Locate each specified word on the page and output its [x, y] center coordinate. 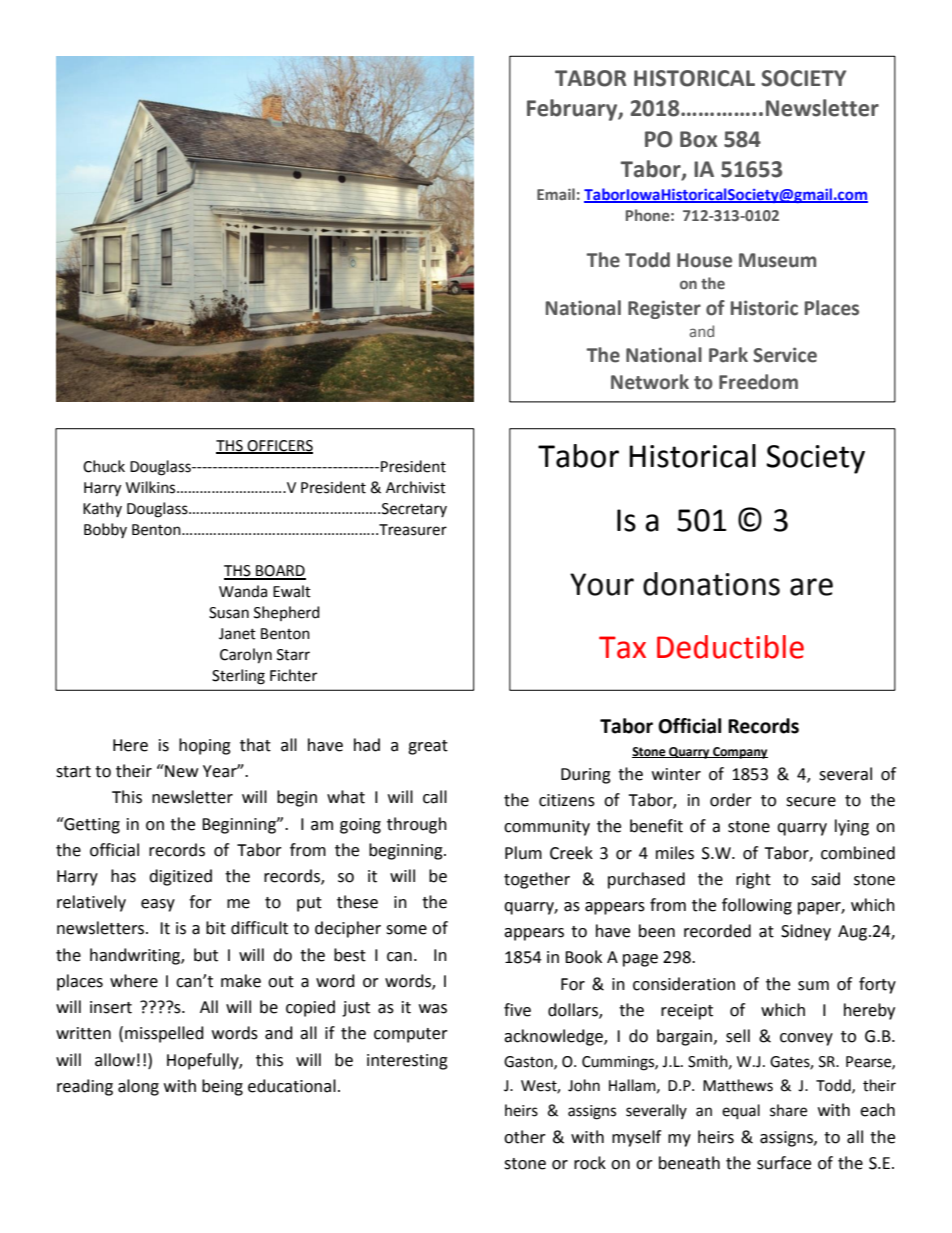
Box [699, 139]
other [525, 1137]
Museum [777, 260]
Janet [237, 634]
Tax [622, 647]
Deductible [730, 647]
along [138, 1087]
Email [556, 194]
